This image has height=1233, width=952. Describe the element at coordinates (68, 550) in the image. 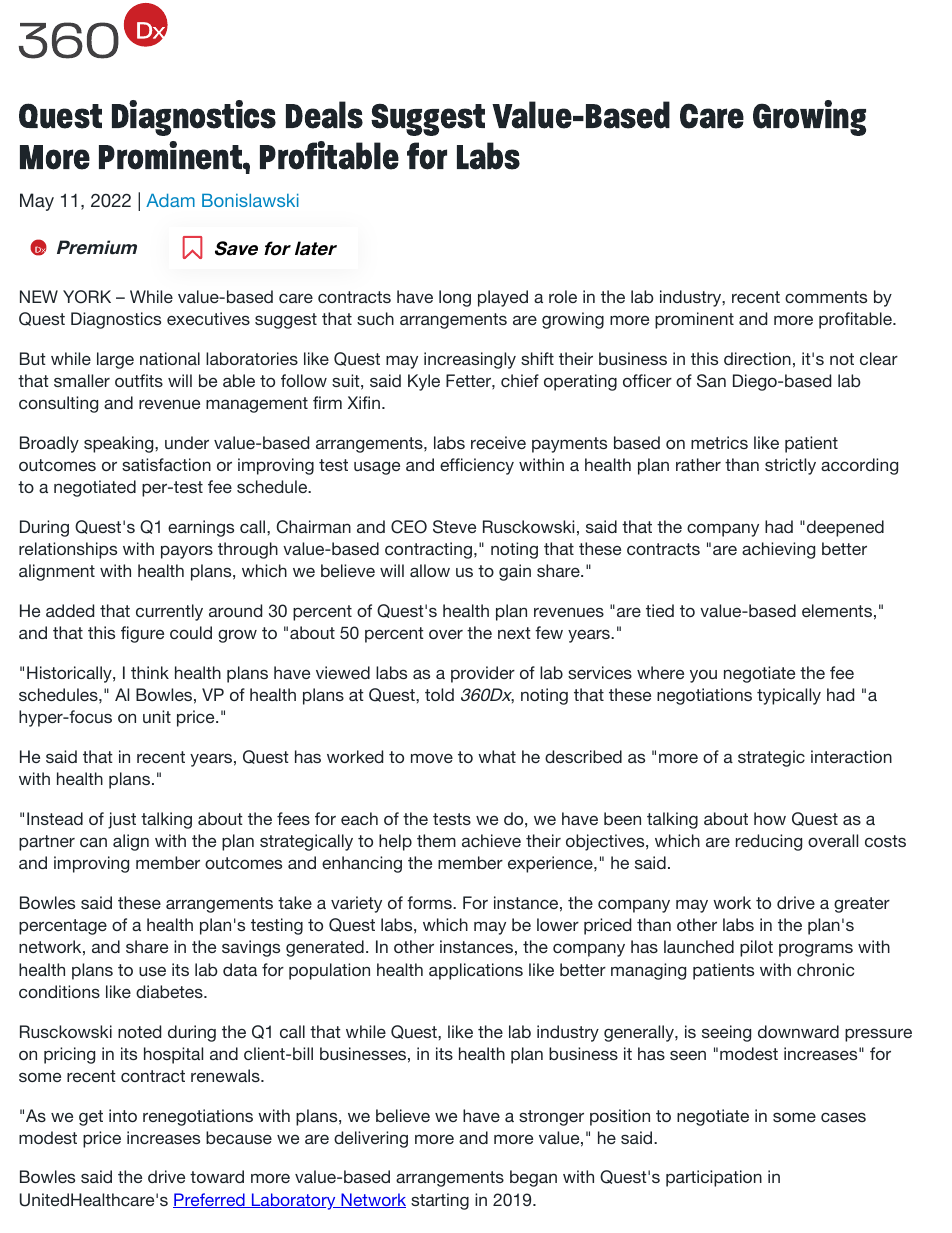

I see `relationships` at that location.
